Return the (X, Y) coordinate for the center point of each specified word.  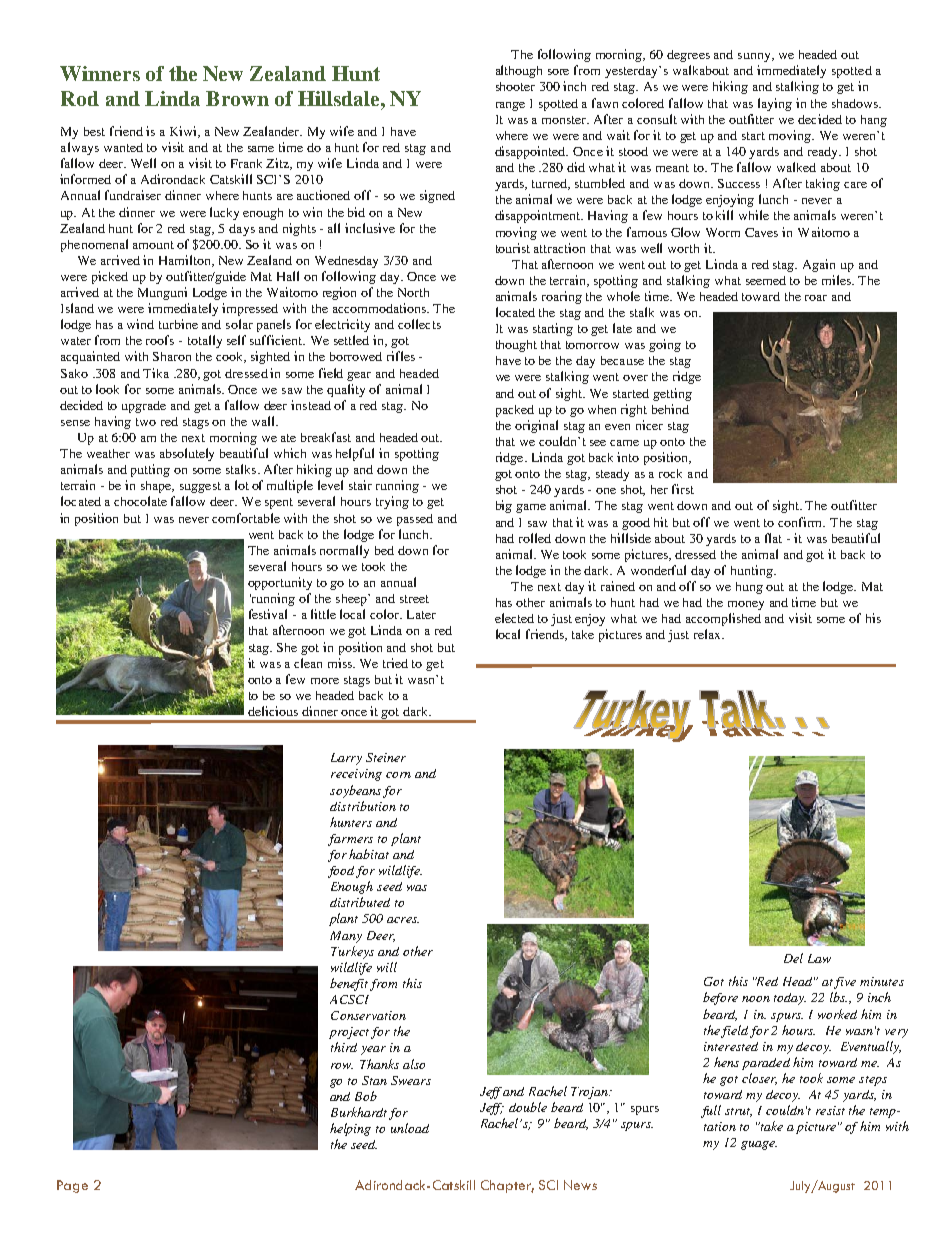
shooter (515, 86)
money (746, 605)
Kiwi (184, 132)
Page (72, 1186)
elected (514, 618)
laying (775, 104)
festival (268, 614)
